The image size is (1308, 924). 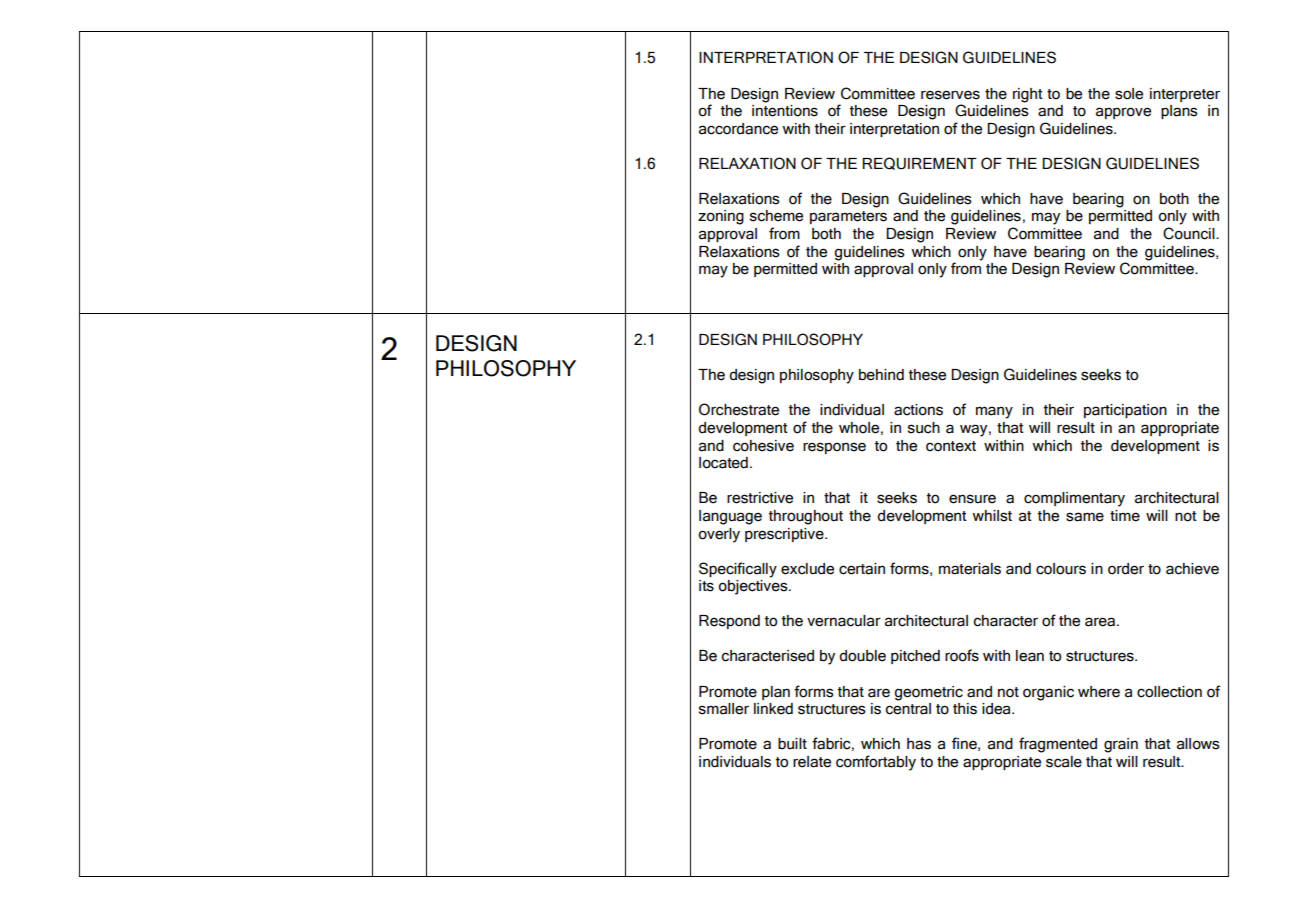 What do you see at coordinates (881, 375) in the image?
I see `behind` at bounding box center [881, 375].
